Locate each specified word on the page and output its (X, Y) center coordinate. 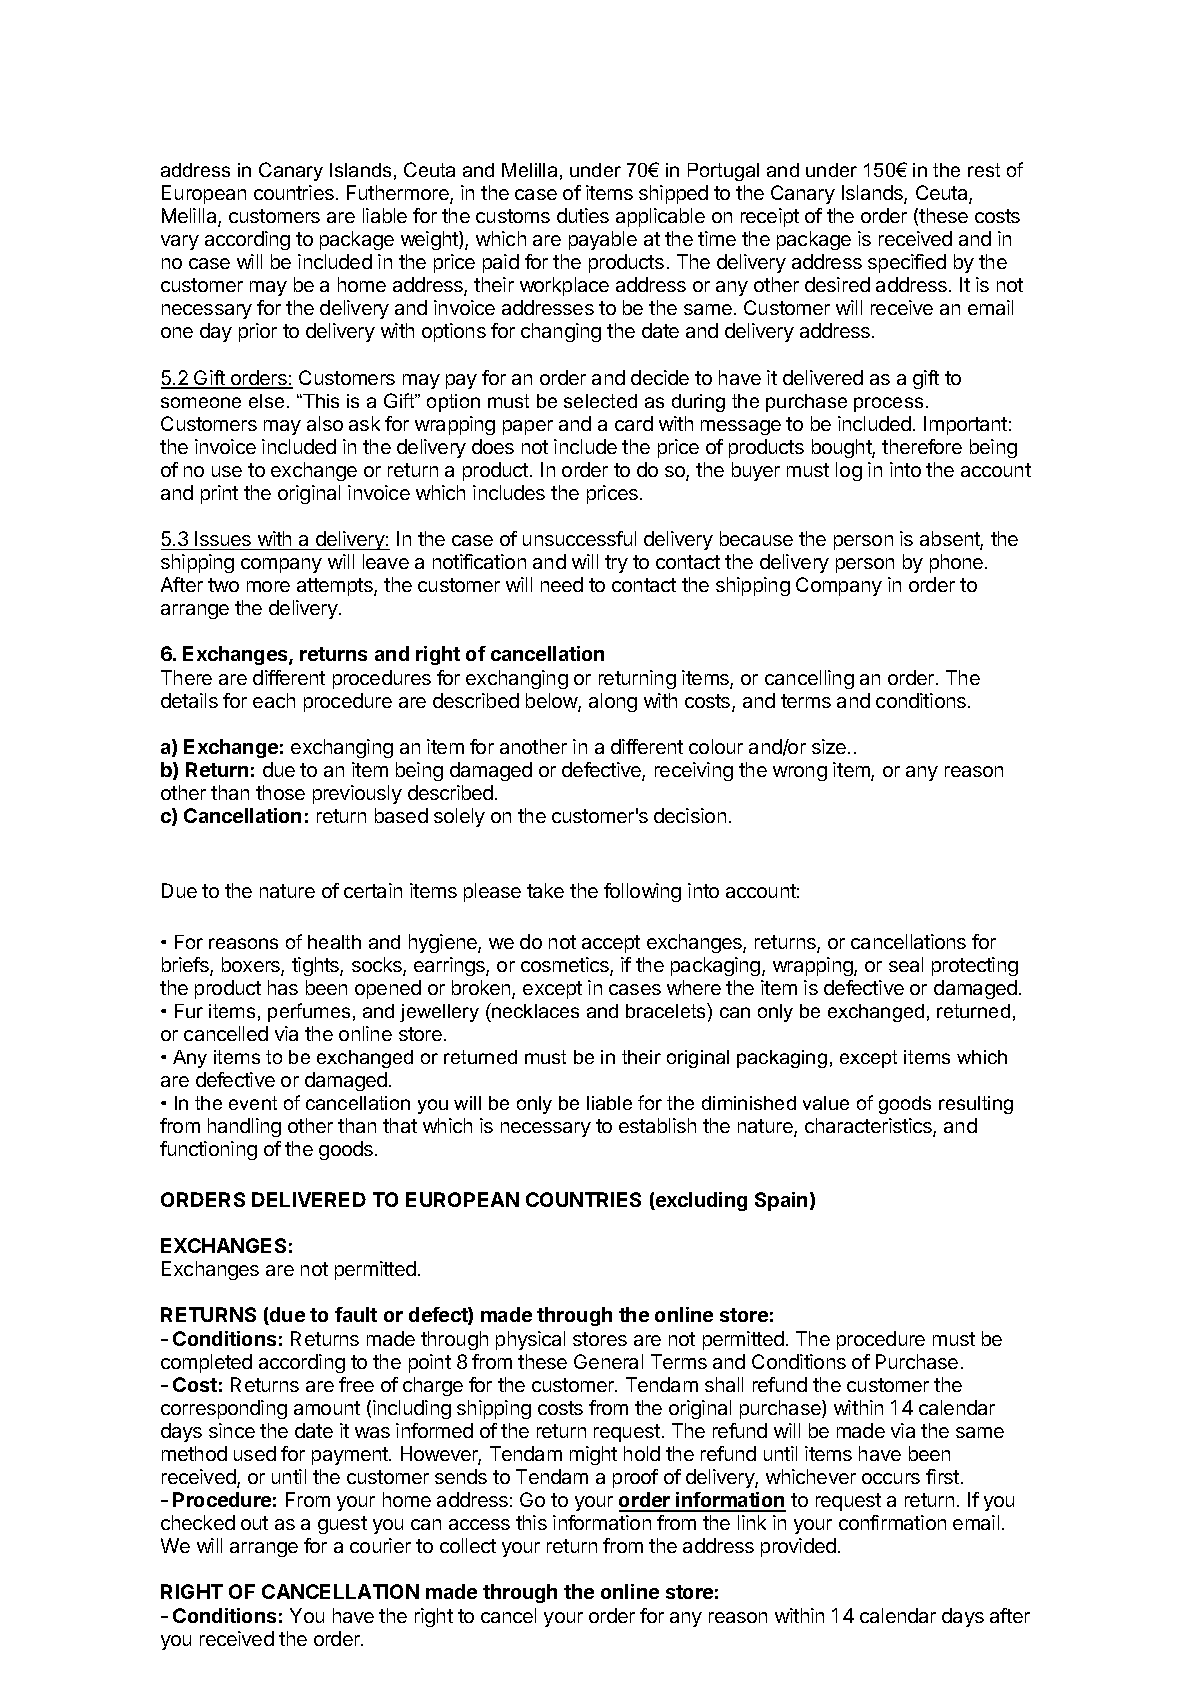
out (254, 1523)
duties (583, 215)
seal (906, 964)
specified (907, 263)
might (593, 1455)
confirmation (892, 1522)
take (545, 890)
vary (180, 242)
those (280, 792)
